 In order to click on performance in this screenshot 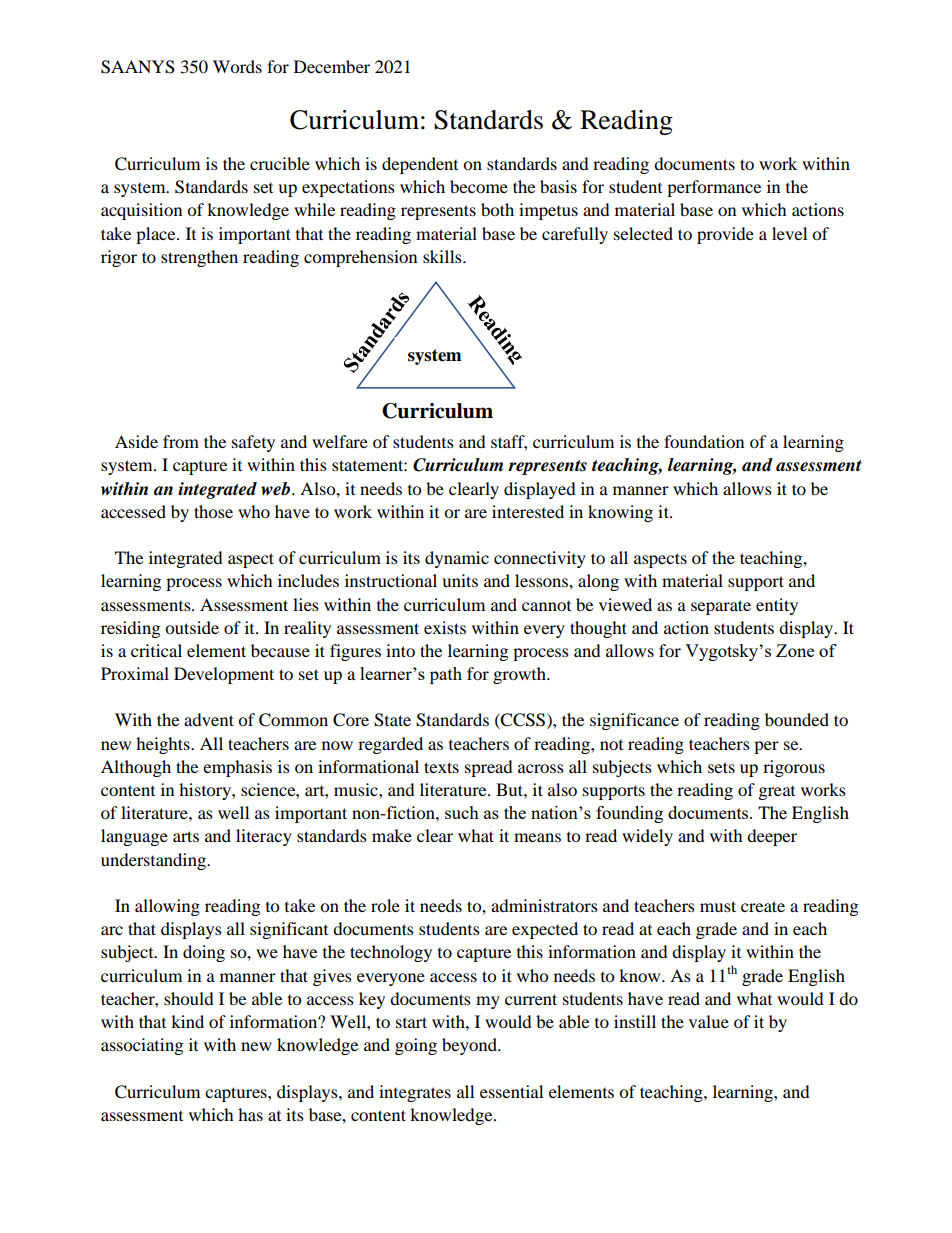, I will do `click(714, 188)`.
